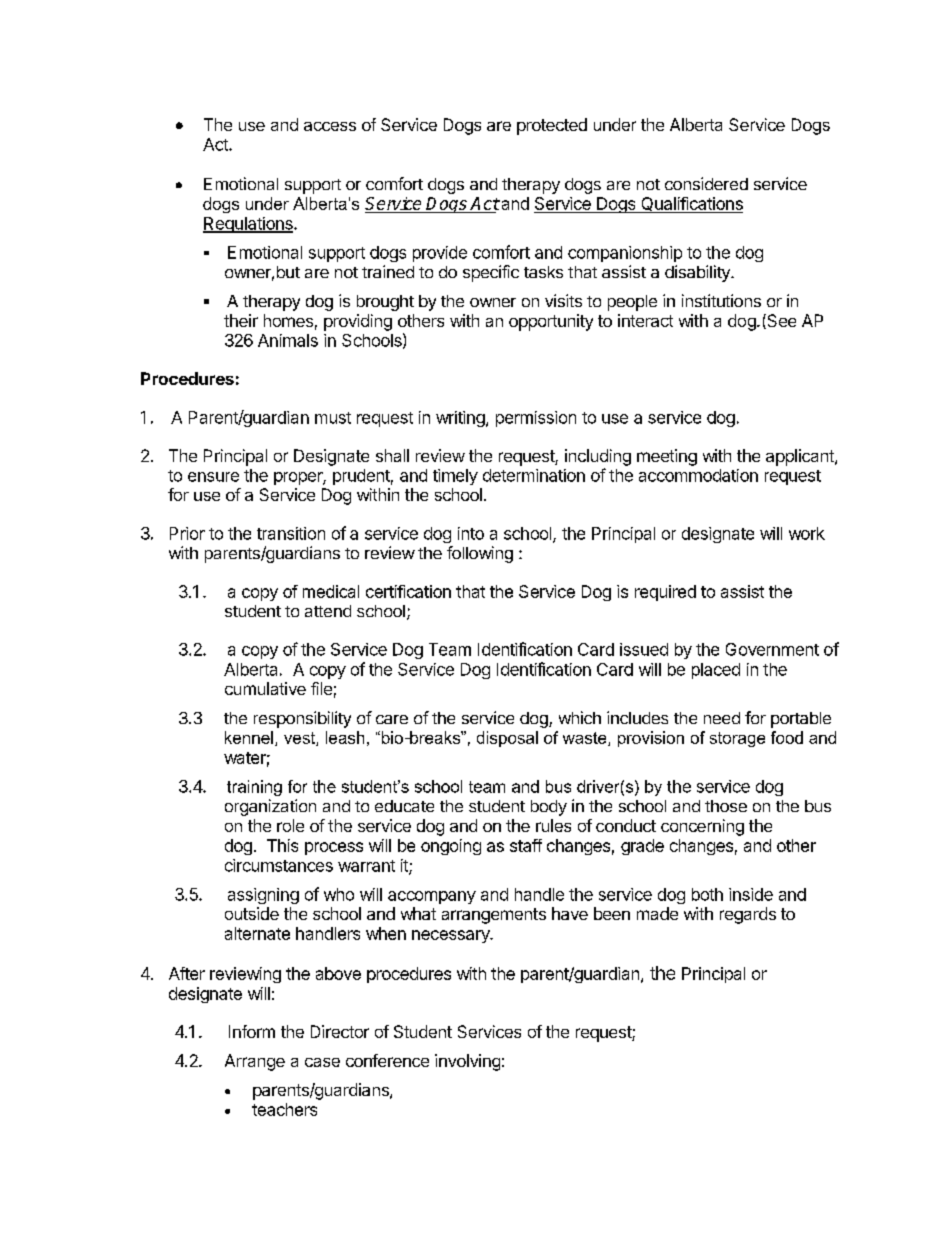  I want to click on staff, so click(526, 845).
